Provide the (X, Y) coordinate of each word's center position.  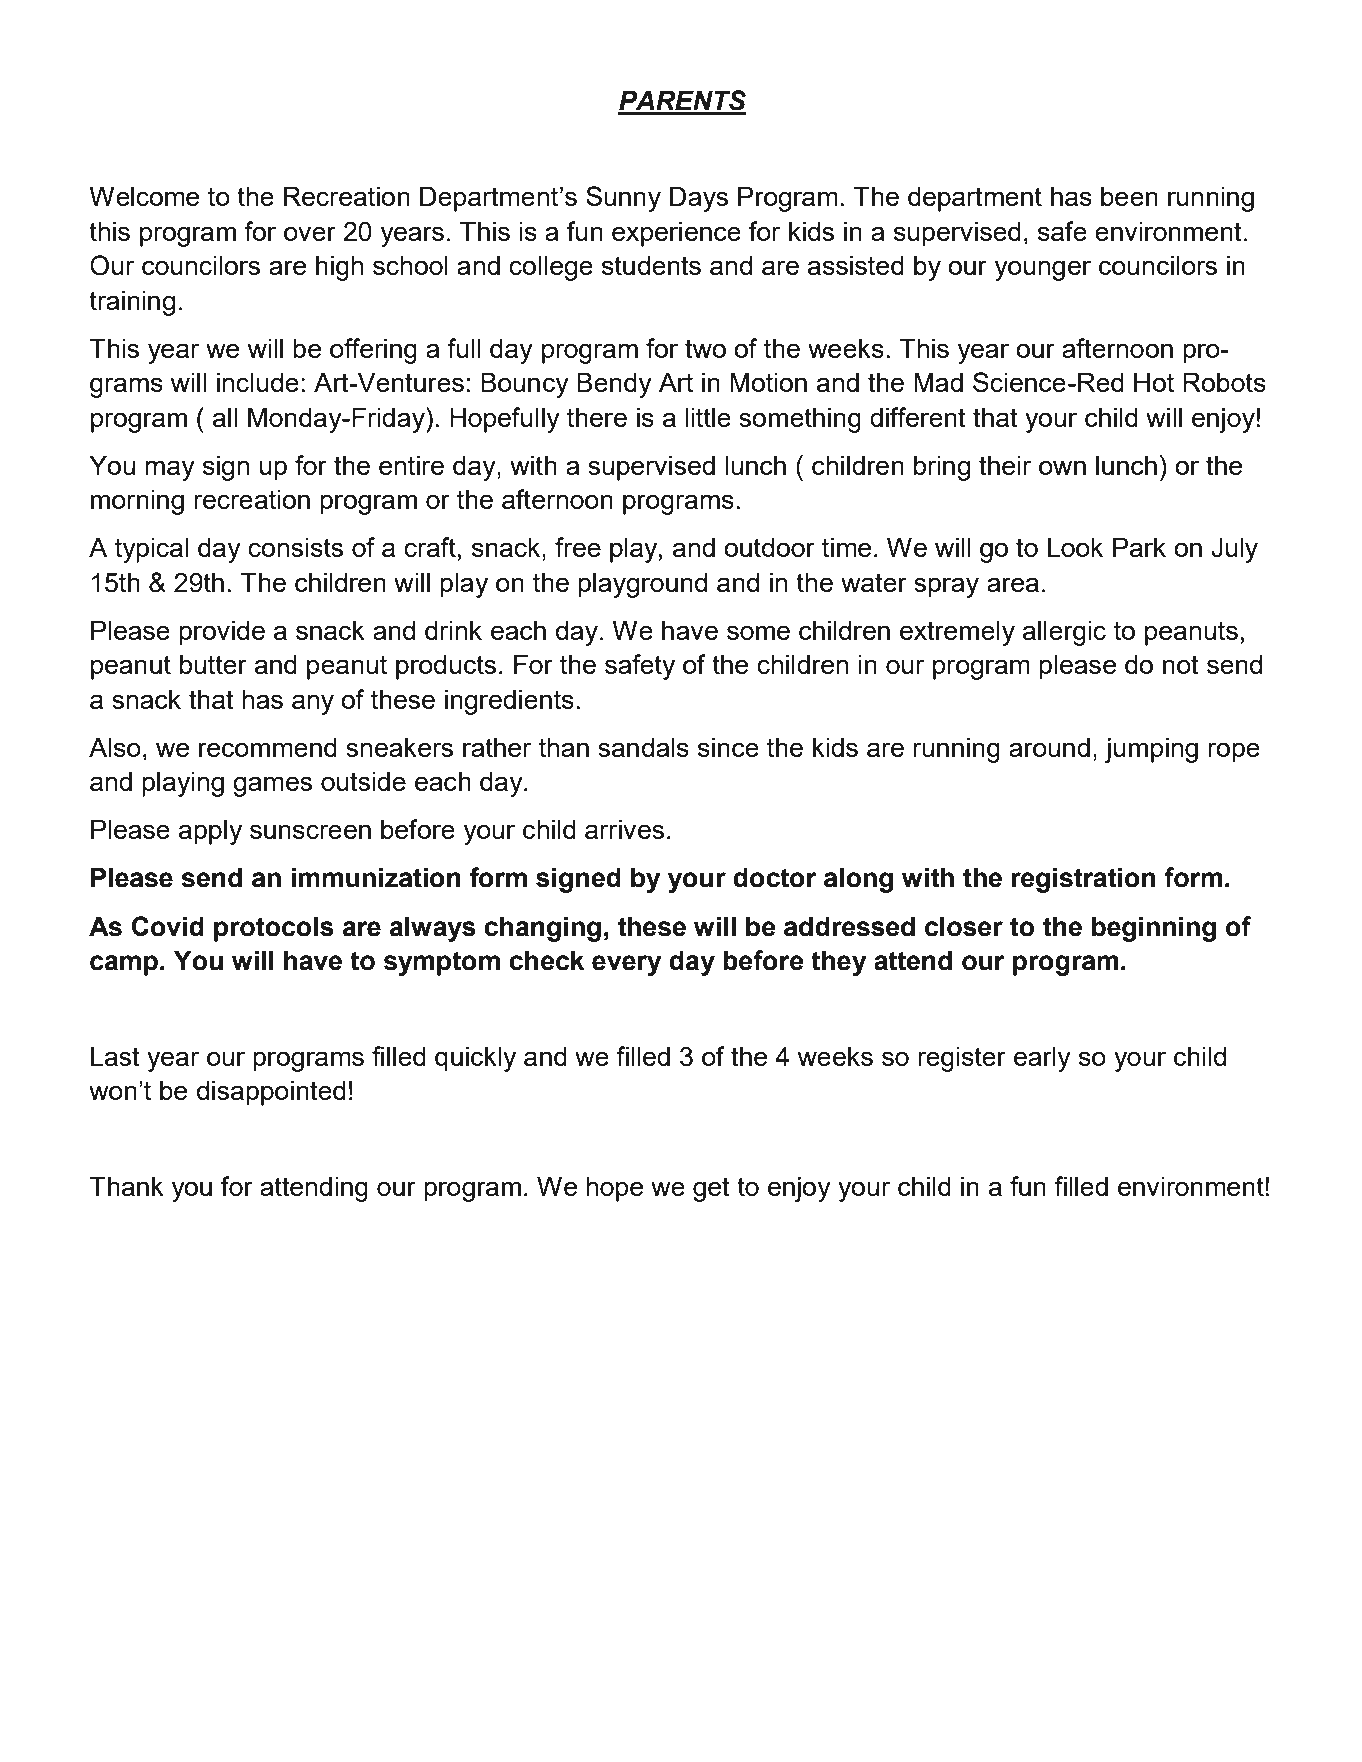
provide (222, 633)
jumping (1151, 750)
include (258, 382)
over (310, 233)
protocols (274, 929)
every (627, 965)
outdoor (769, 547)
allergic (1064, 633)
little (708, 417)
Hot (1154, 382)
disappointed (271, 1093)
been (1129, 196)
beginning (1154, 929)
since (728, 747)
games (272, 786)
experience (676, 234)
